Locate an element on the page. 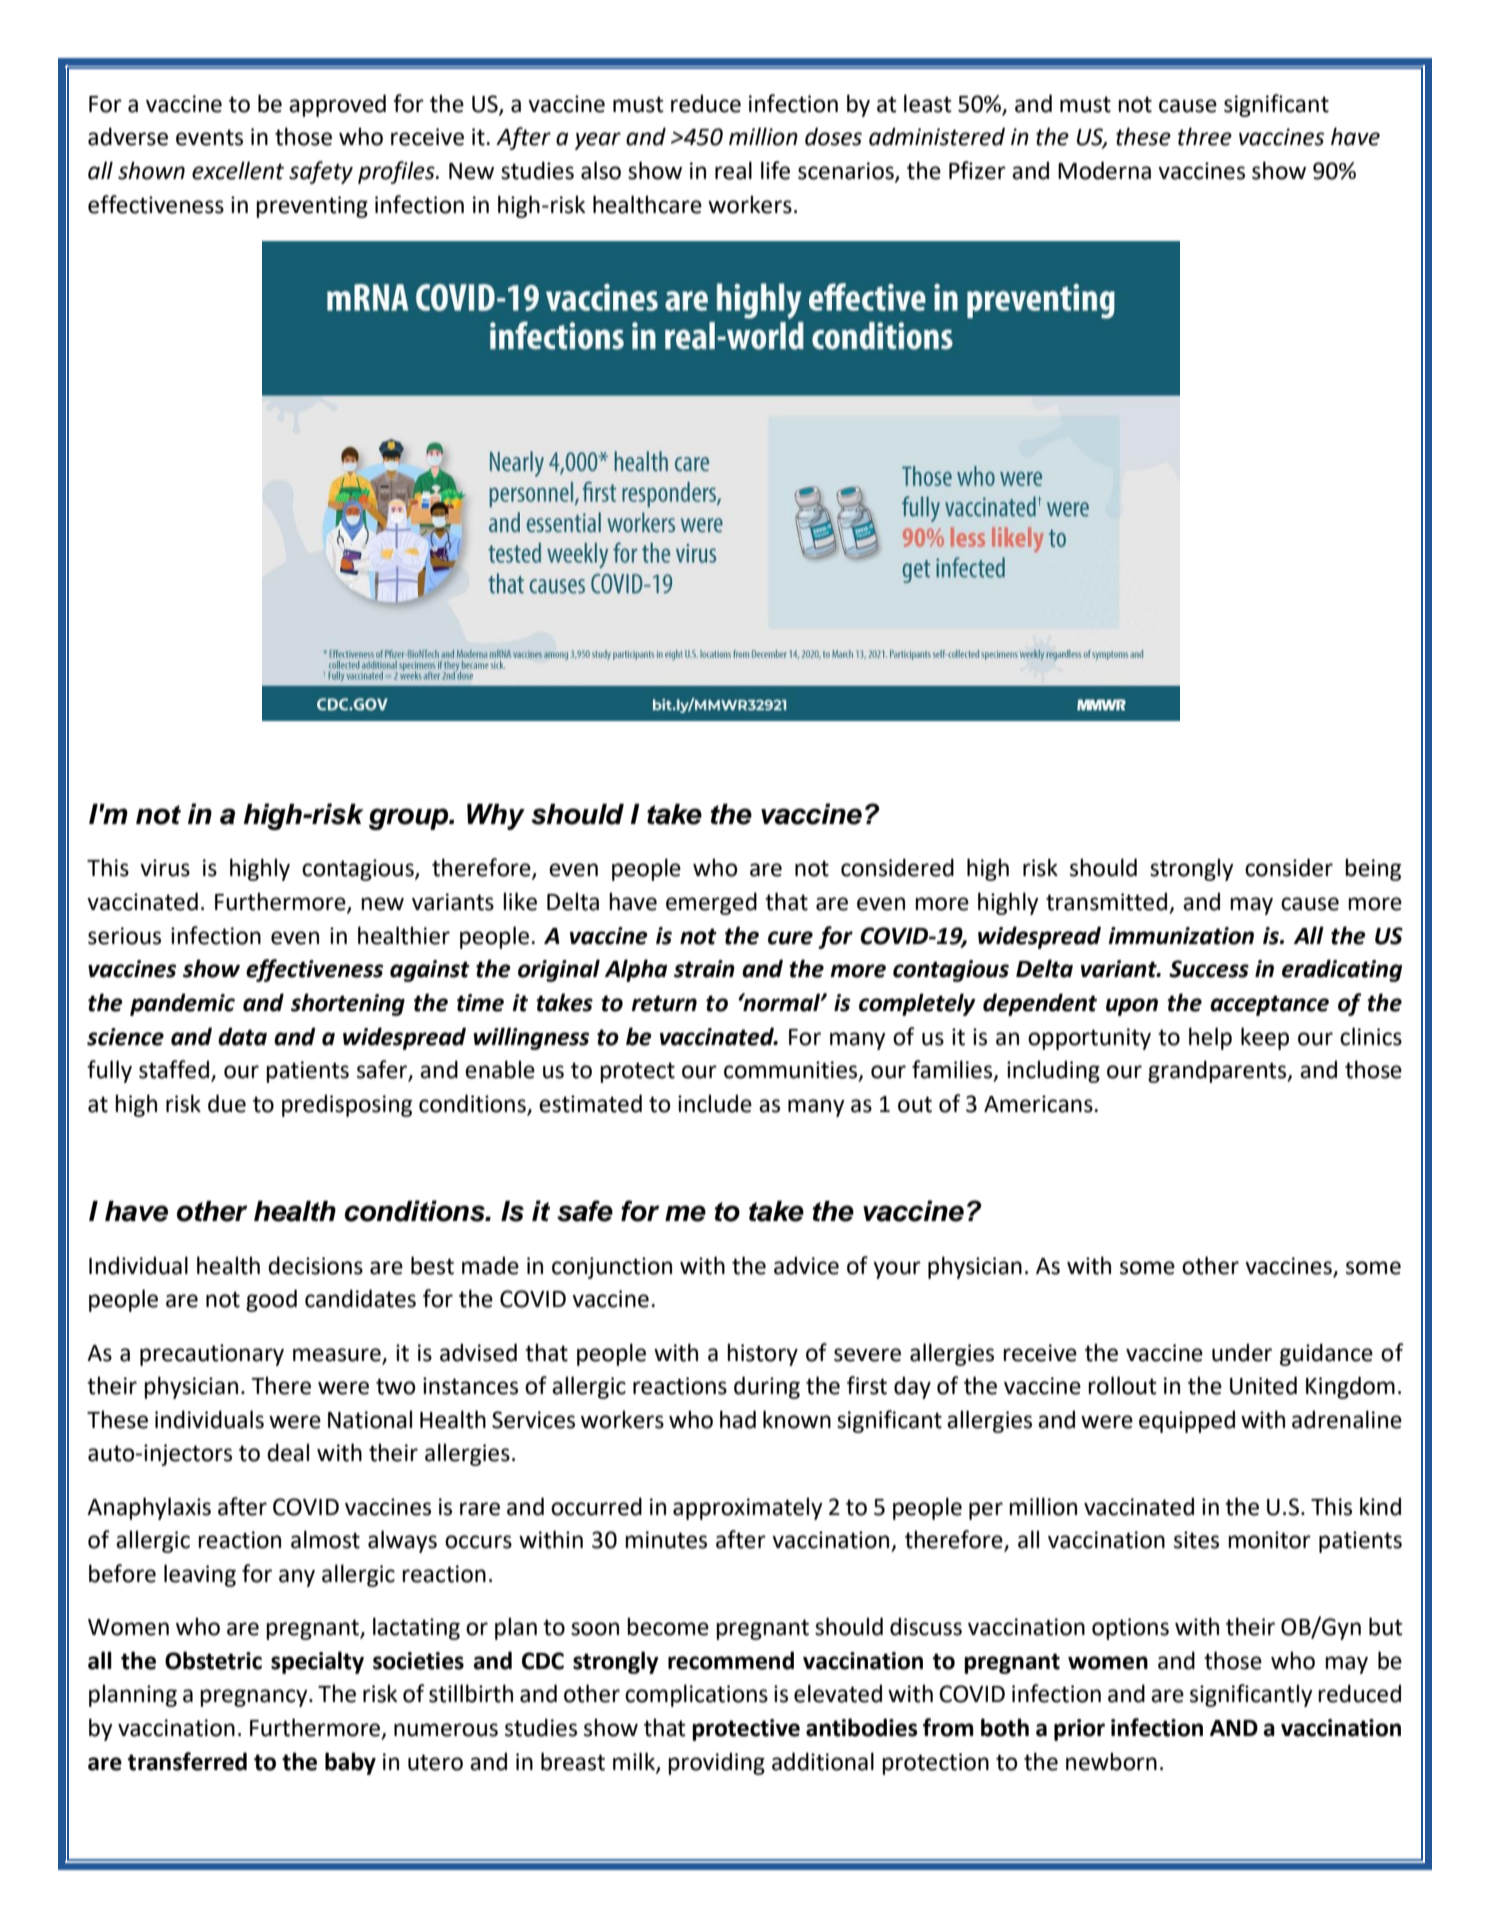 Image resolution: width=1490 pixels, height=1928 pixels. excellent is located at coordinates (238, 170).
